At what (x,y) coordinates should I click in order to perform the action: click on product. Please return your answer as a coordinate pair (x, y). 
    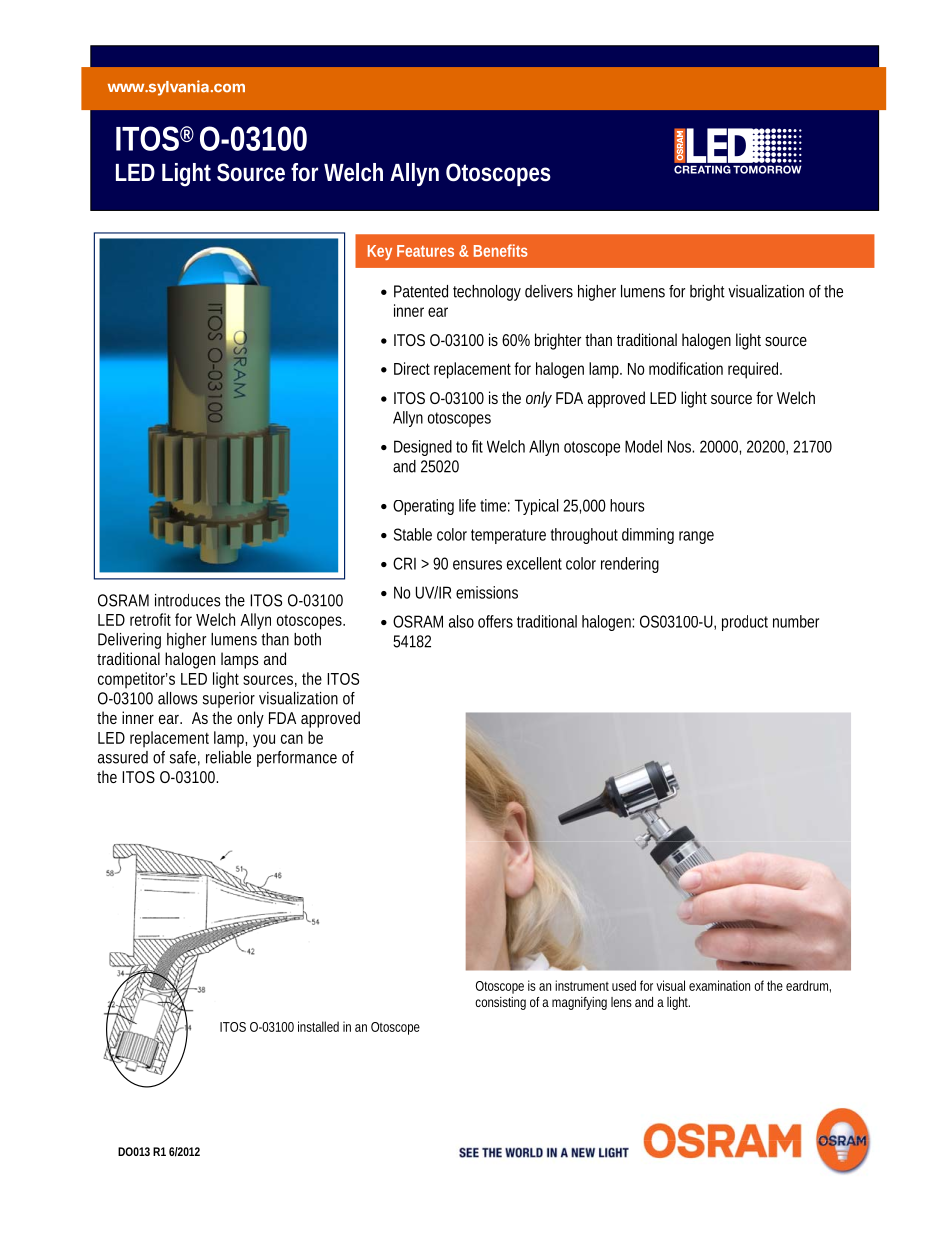
    Looking at the image, I should click on (745, 623).
